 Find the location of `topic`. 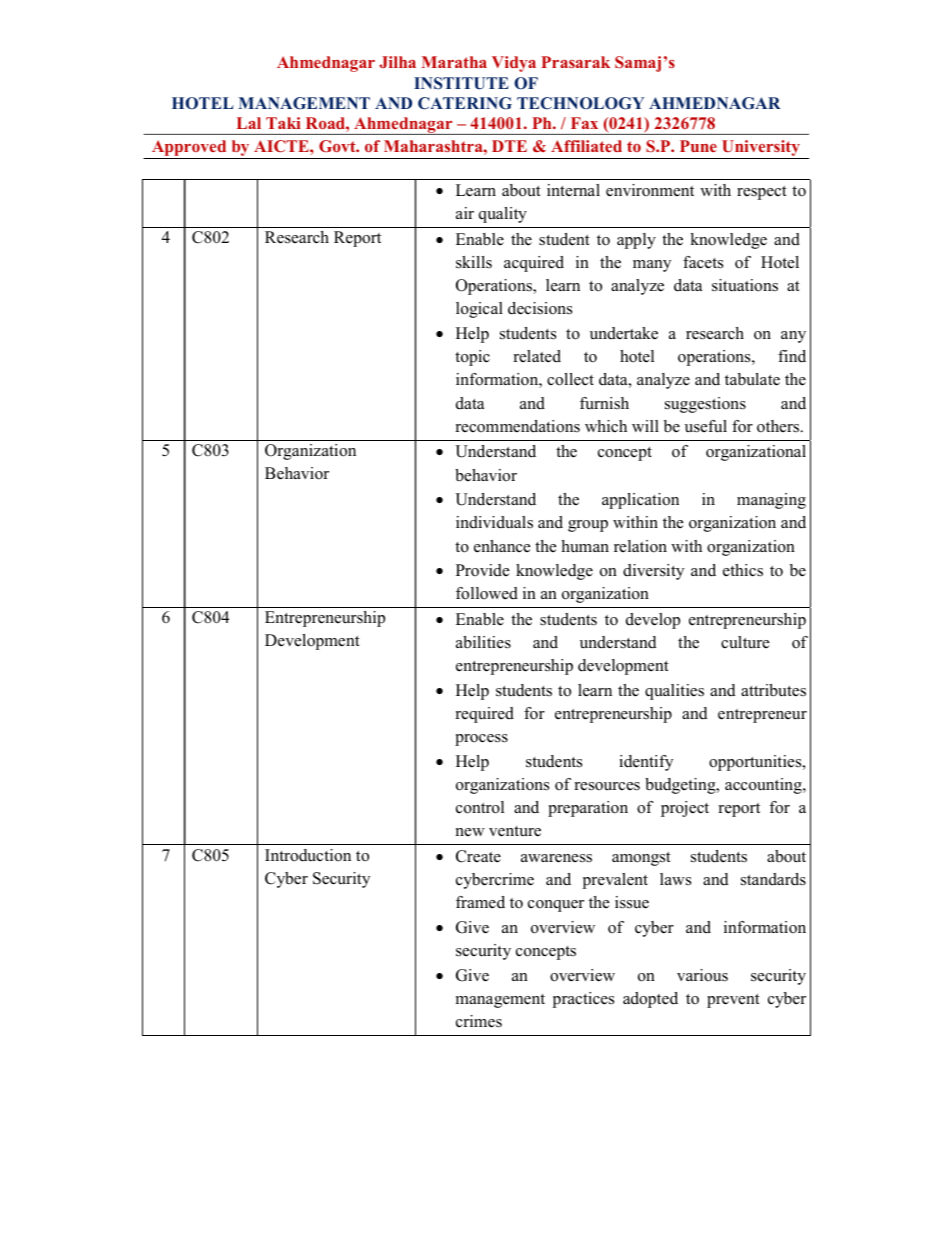

topic is located at coordinates (472, 358).
